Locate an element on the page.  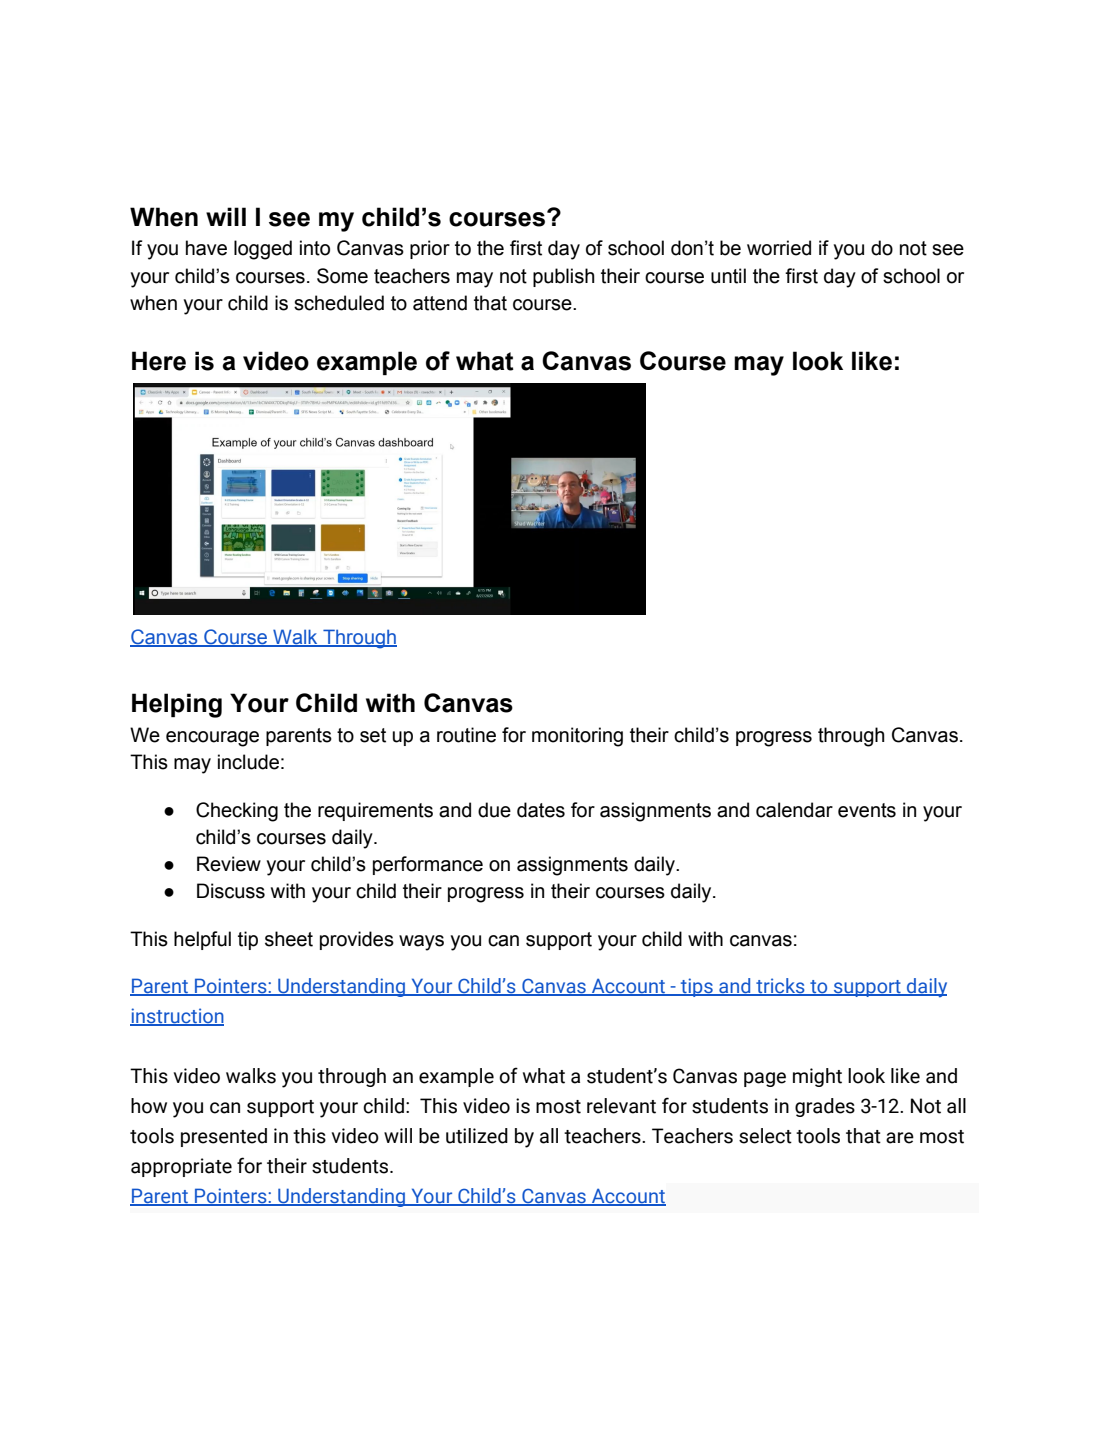
until is located at coordinates (728, 276).
